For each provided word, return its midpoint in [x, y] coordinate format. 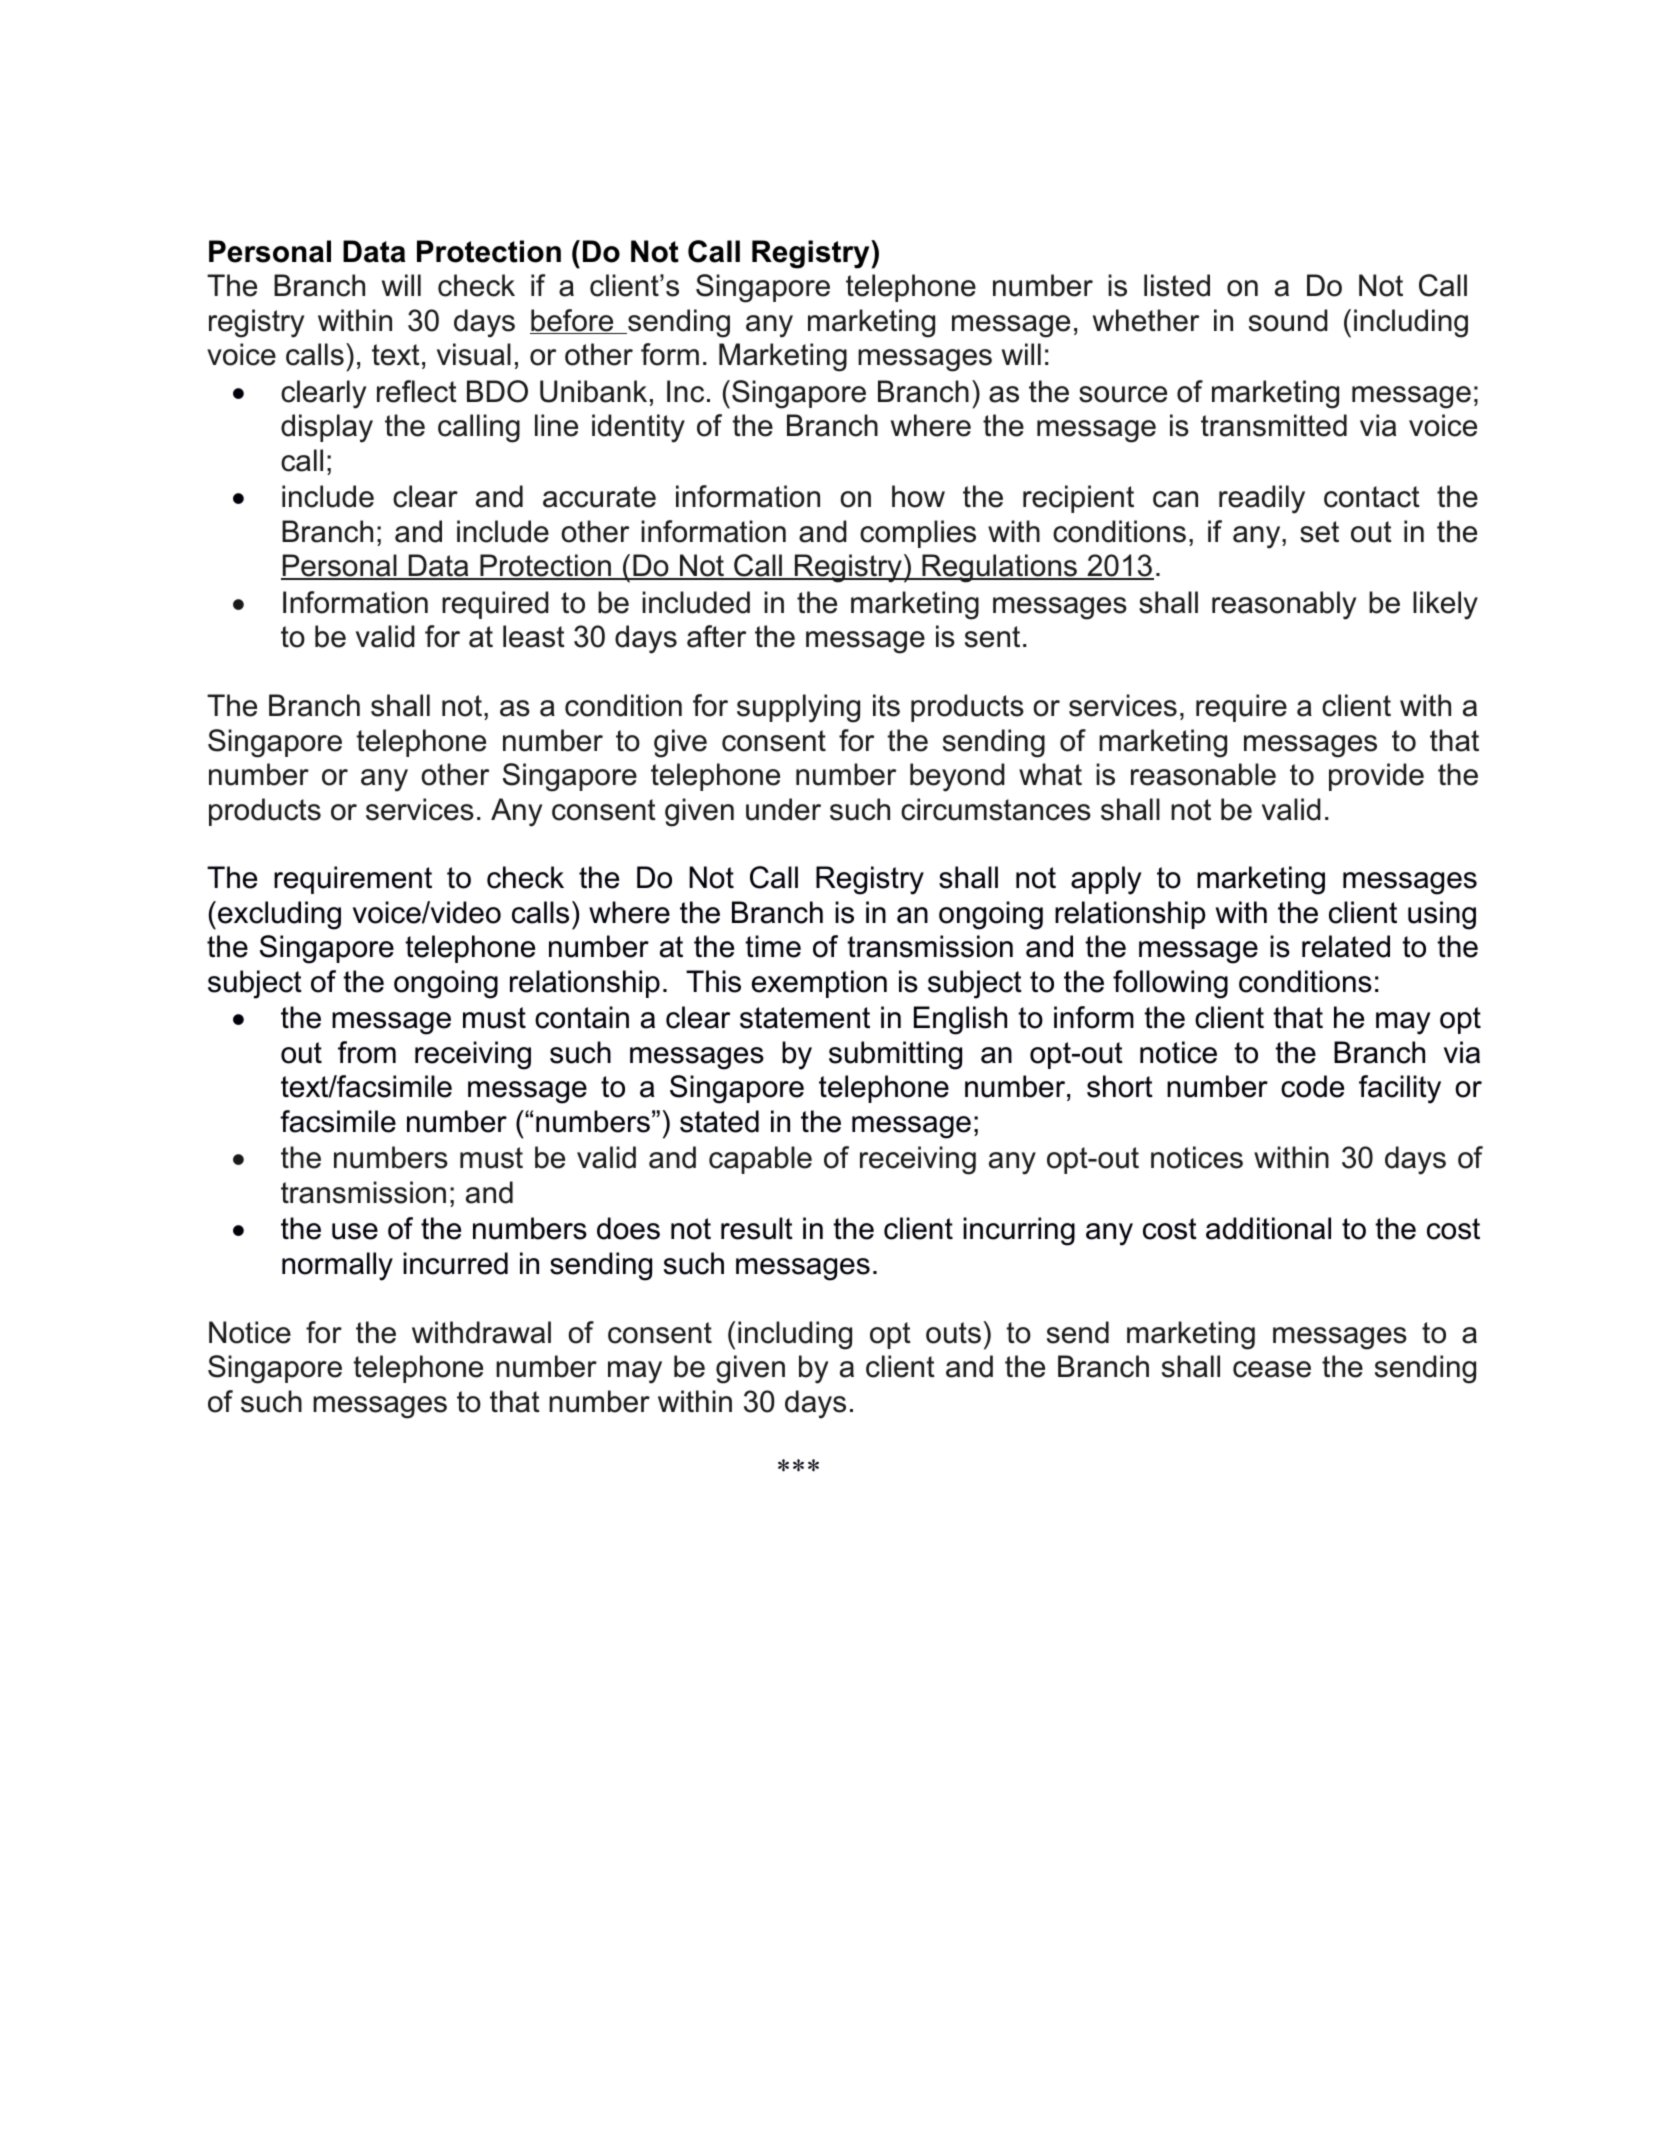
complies [918, 534]
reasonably [1284, 605]
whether [1146, 320]
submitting [895, 1055]
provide [1376, 777]
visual [474, 354]
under [783, 809]
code [1312, 1086]
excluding [279, 915]
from [367, 1052]
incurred [455, 1263]
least [534, 636]
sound [1288, 320]
